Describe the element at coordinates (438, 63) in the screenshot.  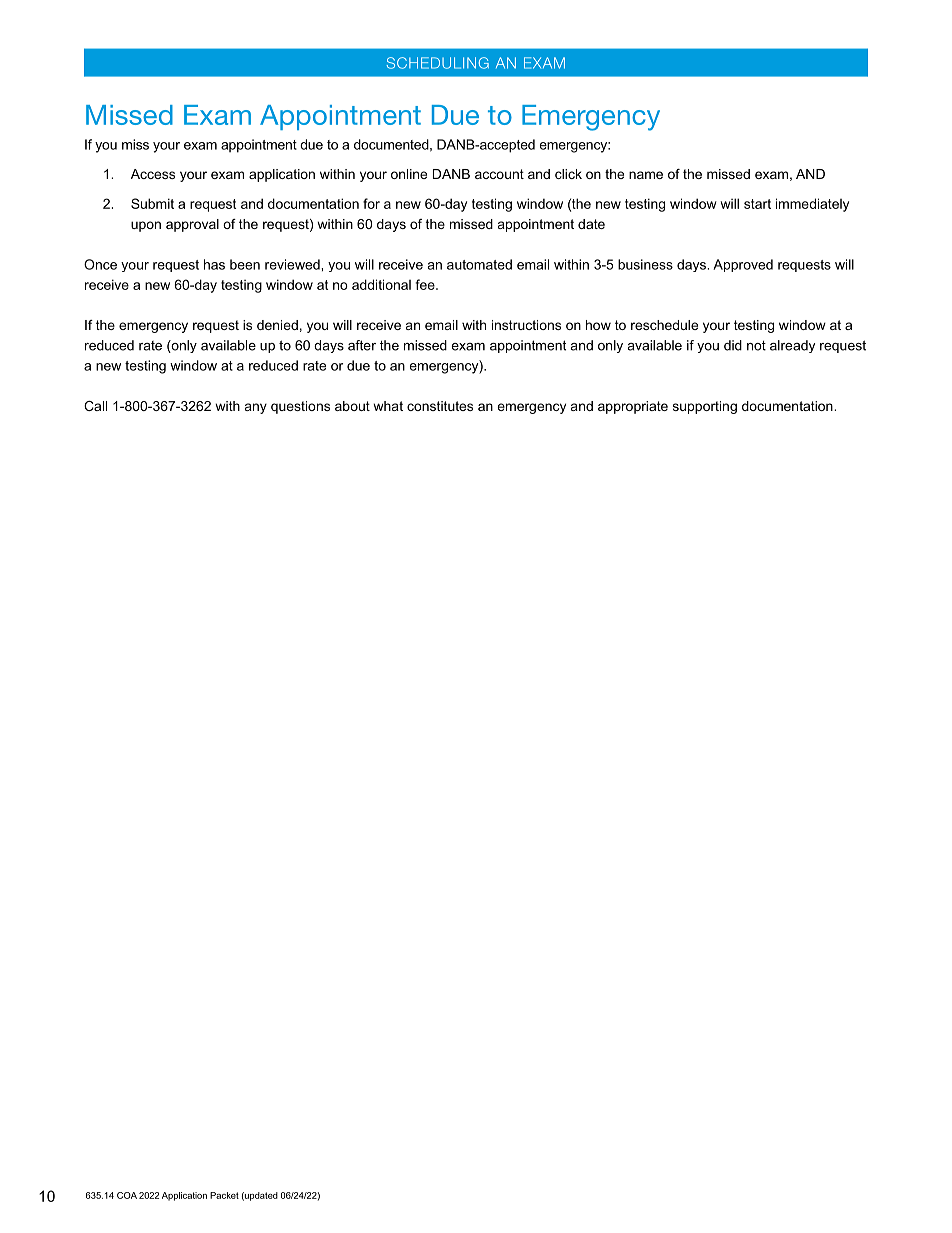
I see `SCHEDULING` at that location.
